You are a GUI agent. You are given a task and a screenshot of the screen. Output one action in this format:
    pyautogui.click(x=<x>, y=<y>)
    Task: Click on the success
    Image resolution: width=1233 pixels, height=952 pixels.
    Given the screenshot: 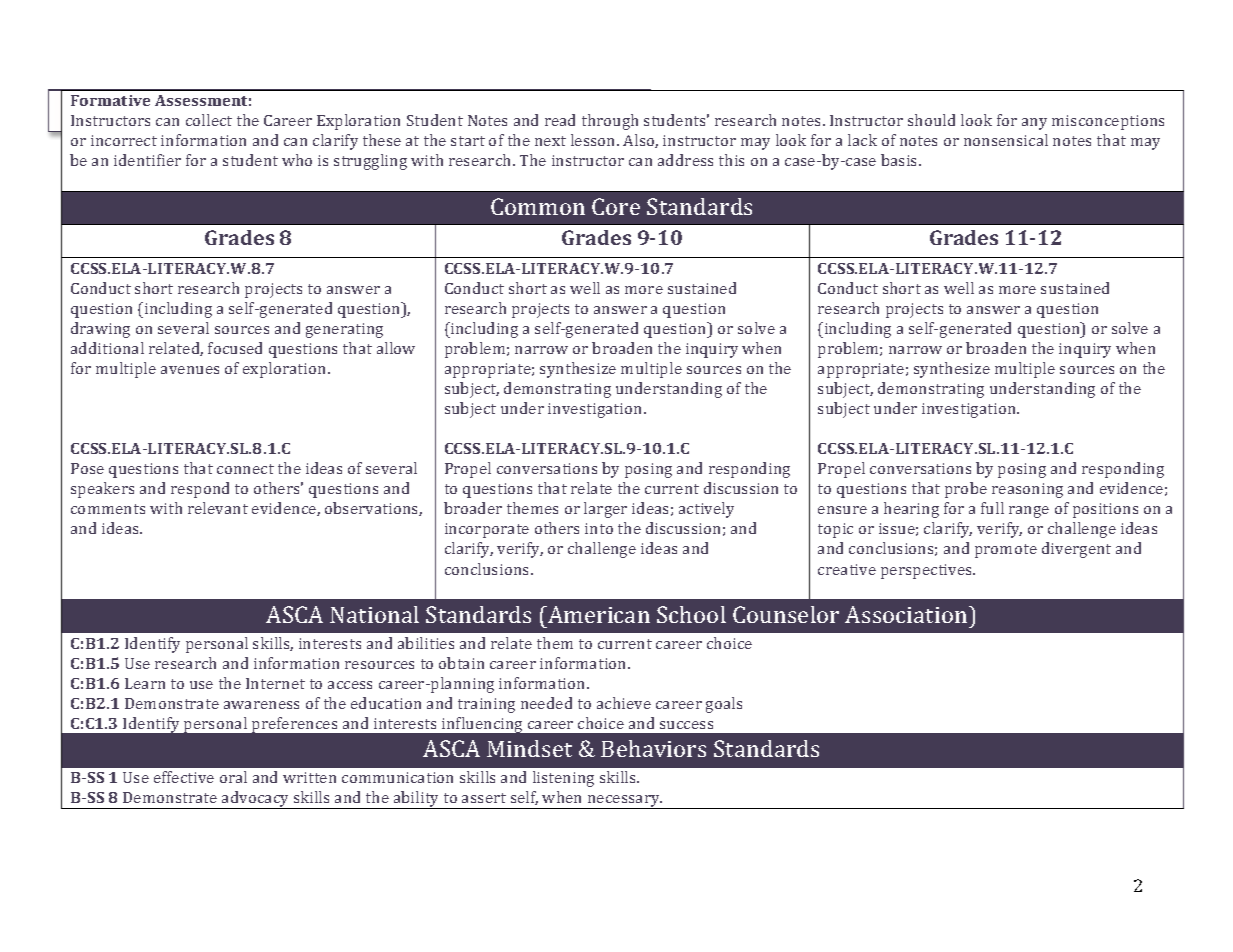 What is the action you would take?
    pyautogui.click(x=686, y=725)
